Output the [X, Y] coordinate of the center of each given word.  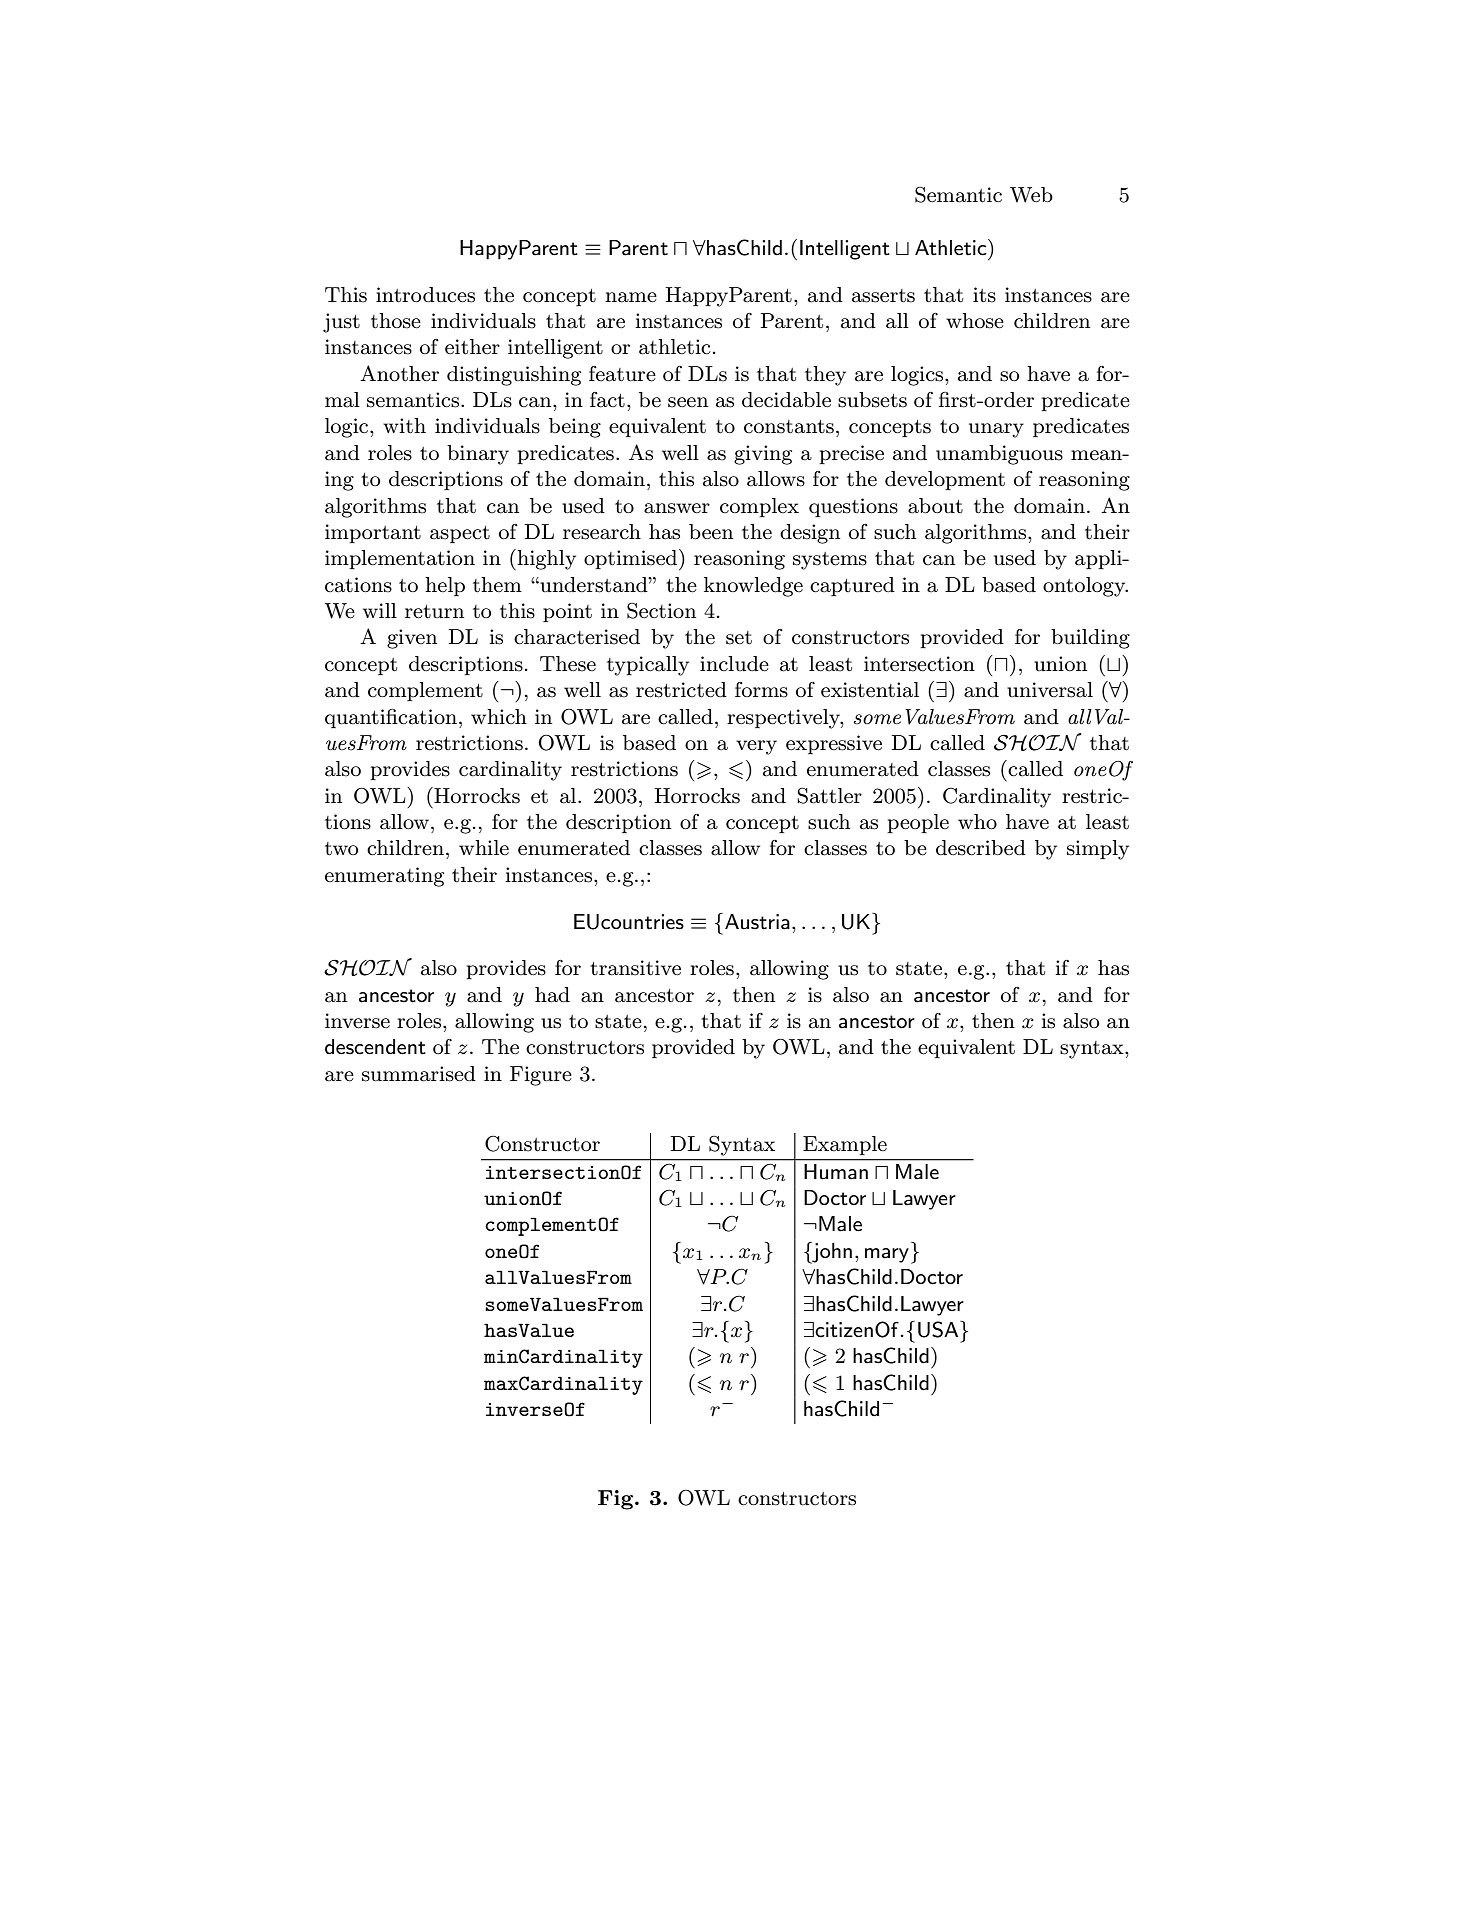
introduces [425, 295]
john [831, 1253]
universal [1050, 690]
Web [1031, 195]
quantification [391, 718]
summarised [419, 1074]
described [981, 848]
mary [887, 1255]
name [631, 297]
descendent [375, 1047]
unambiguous [999, 455]
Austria [757, 922]
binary [478, 455]
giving [763, 455]
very [756, 747]
